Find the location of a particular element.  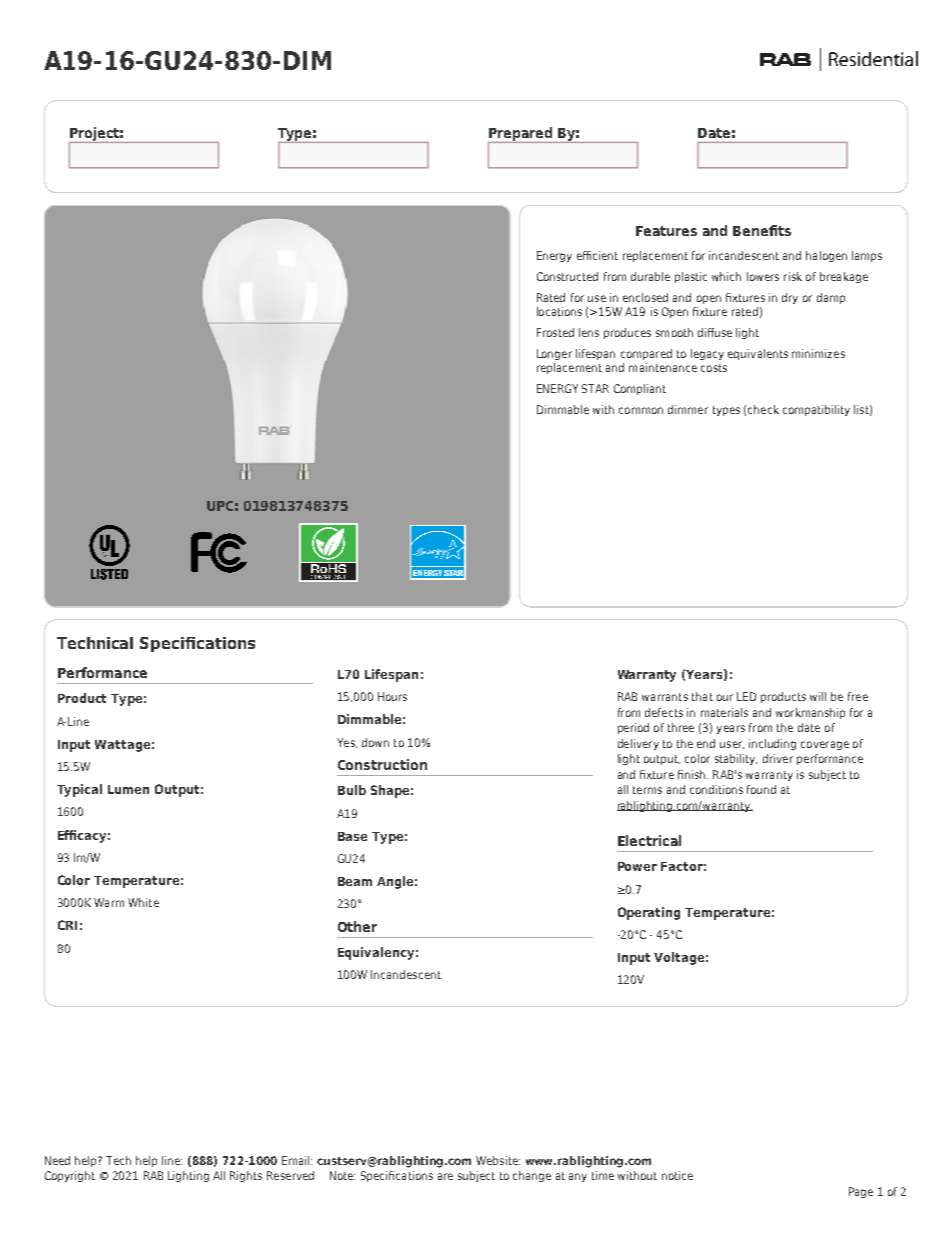

White is located at coordinates (143, 902).
